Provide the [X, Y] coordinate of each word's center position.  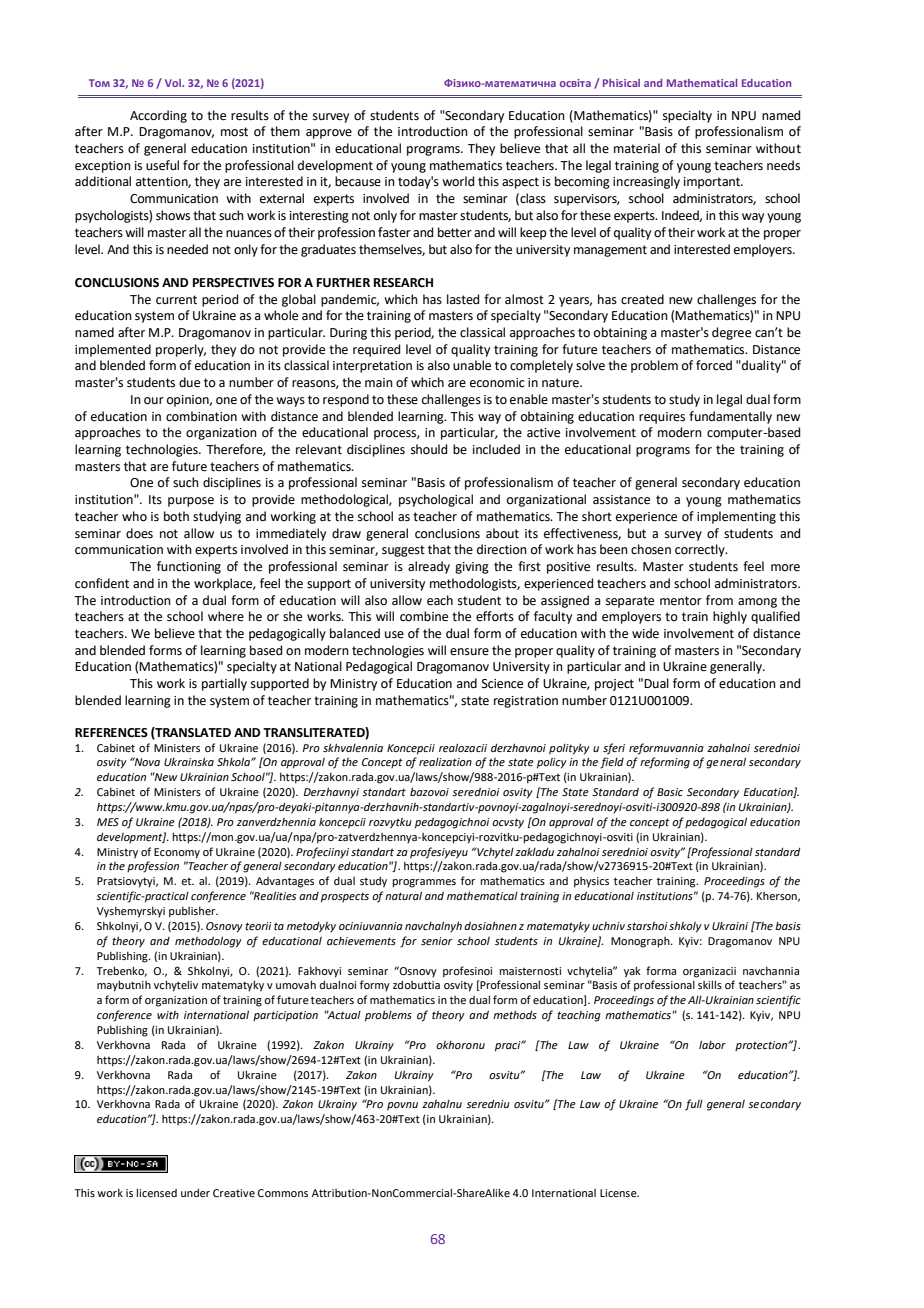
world [458, 181]
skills [710, 984]
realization [445, 762]
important [713, 183]
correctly [701, 550]
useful [162, 165]
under [195, 1192]
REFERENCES [111, 733]
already [429, 567]
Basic [670, 792]
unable [472, 365]
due [189, 382]
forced [714, 365]
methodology [208, 942]
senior [437, 941]
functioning [189, 567]
